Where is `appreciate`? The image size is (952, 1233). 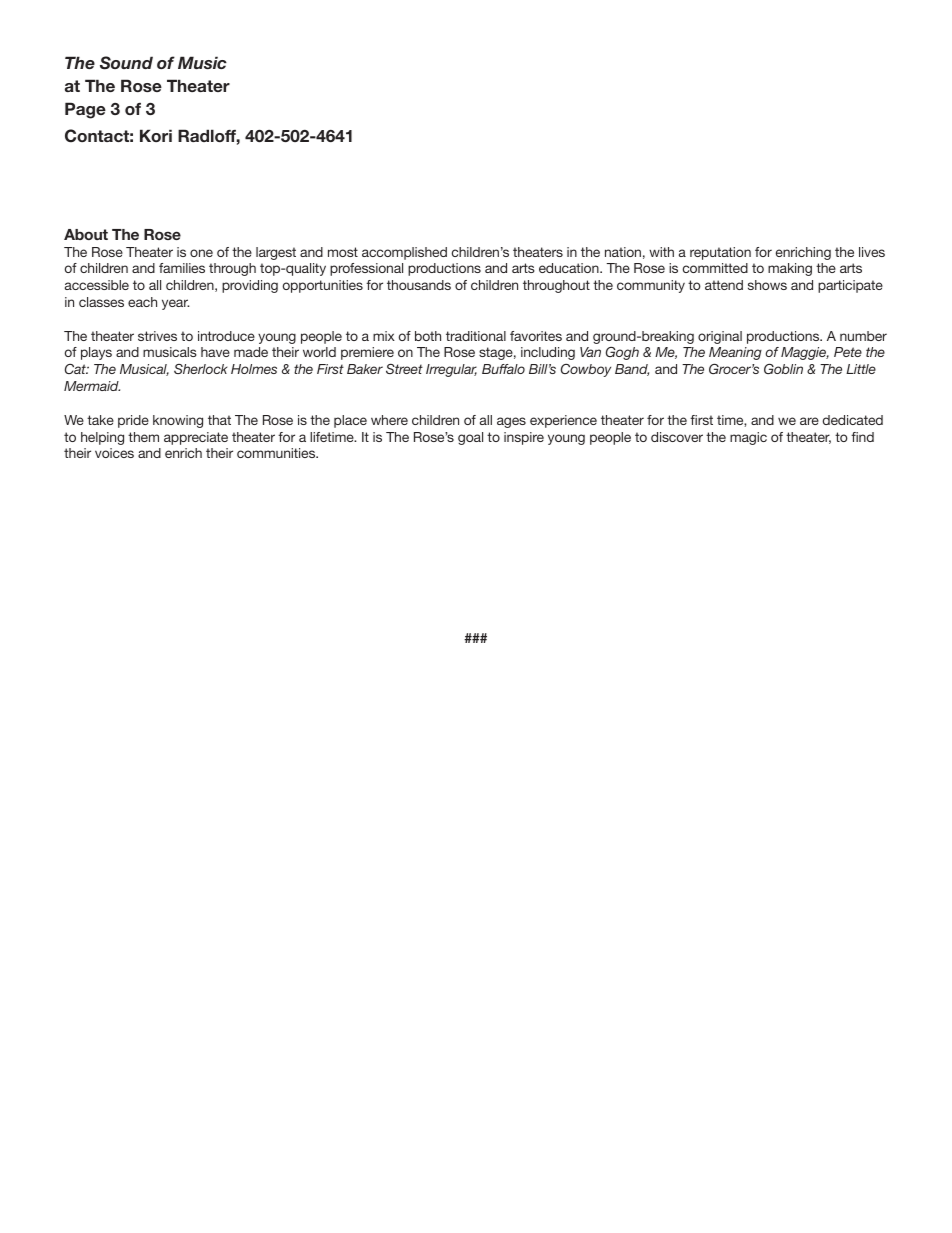 appreciate is located at coordinates (196, 438).
